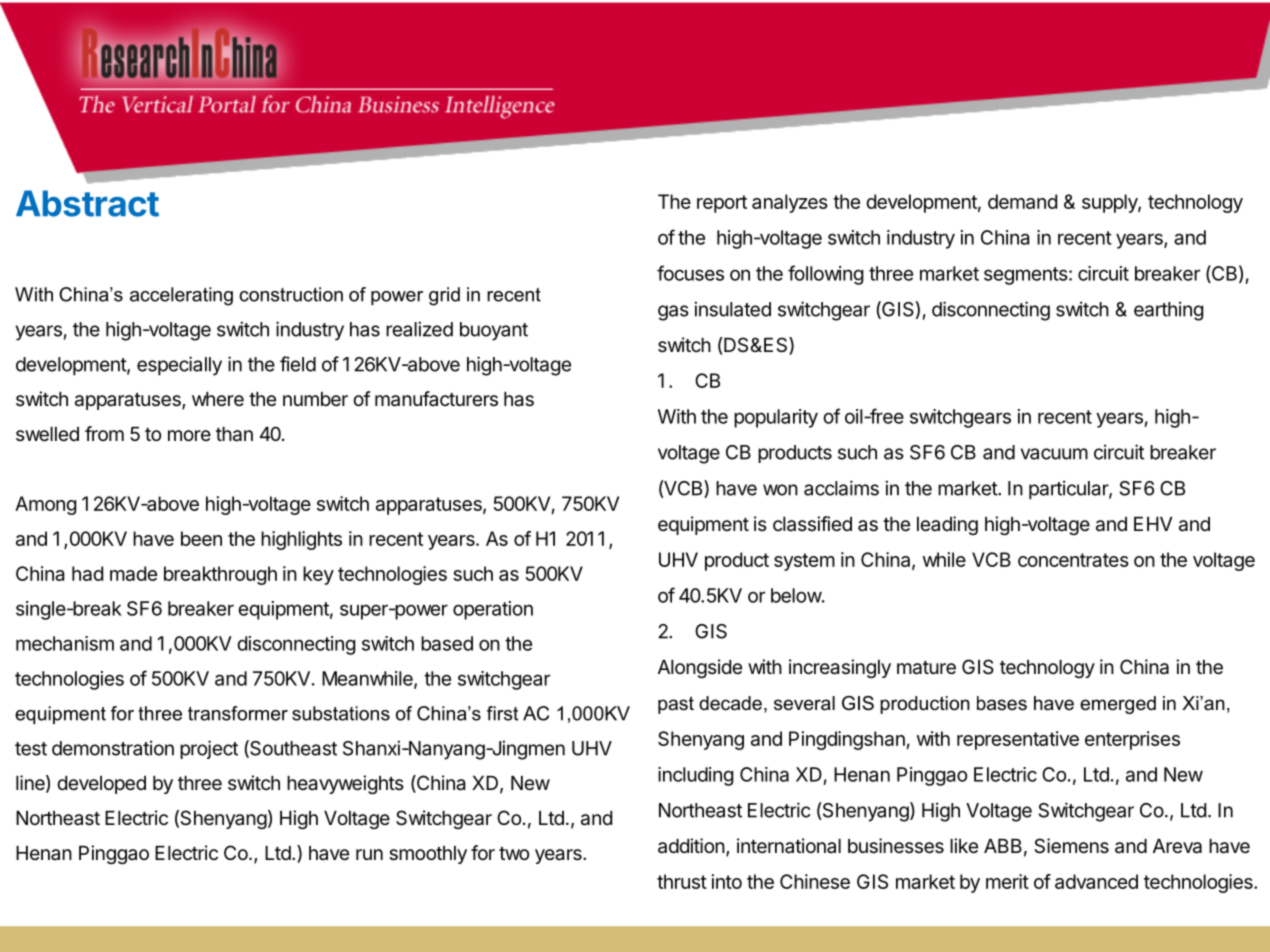 This screenshot has height=952, width=1270. Describe the element at coordinates (514, 853) in the screenshot. I see `two` at that location.
